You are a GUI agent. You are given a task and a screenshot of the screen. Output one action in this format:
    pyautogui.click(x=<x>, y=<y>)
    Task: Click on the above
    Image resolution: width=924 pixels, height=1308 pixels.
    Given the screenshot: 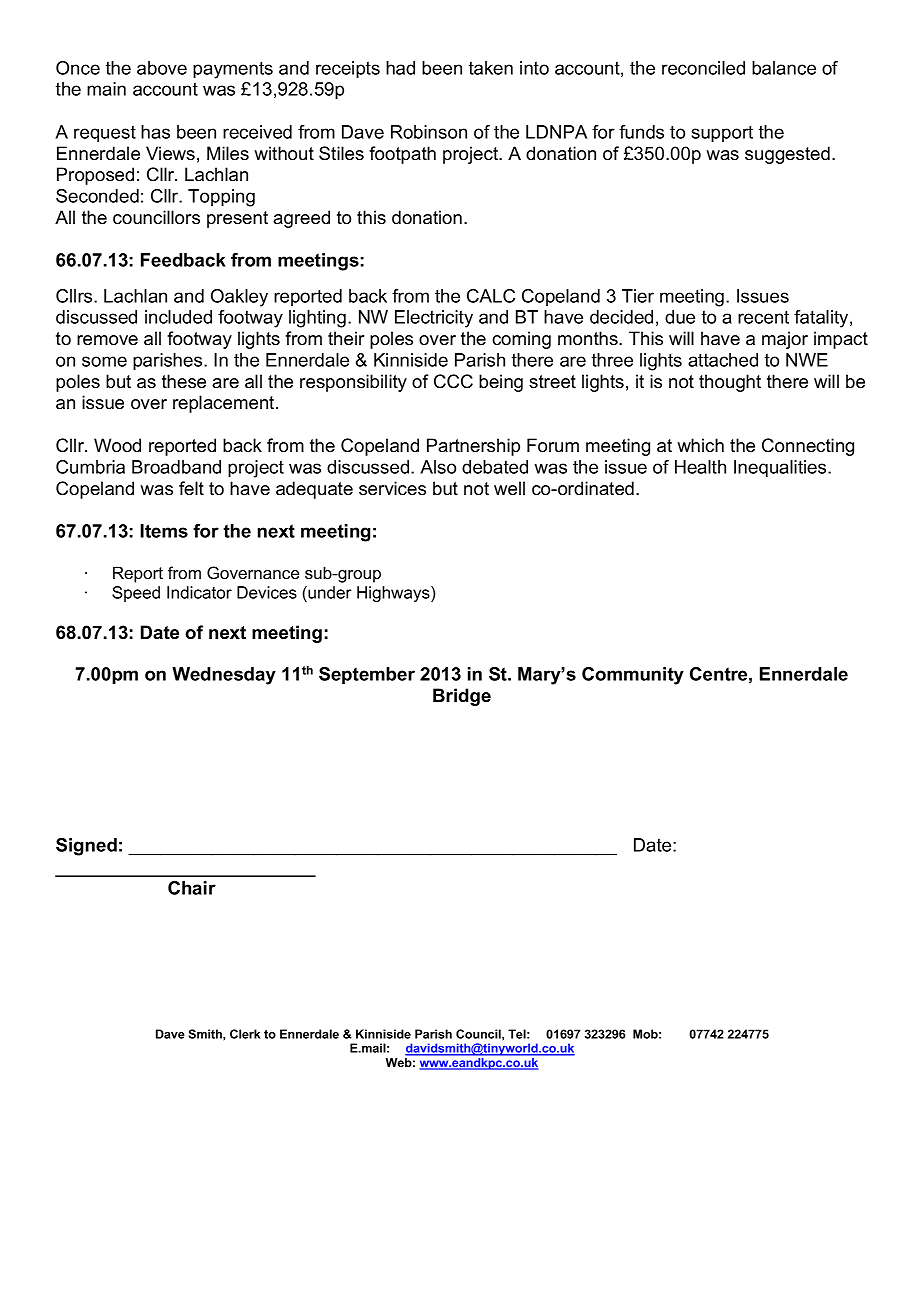 What is the action you would take?
    pyautogui.click(x=162, y=68)
